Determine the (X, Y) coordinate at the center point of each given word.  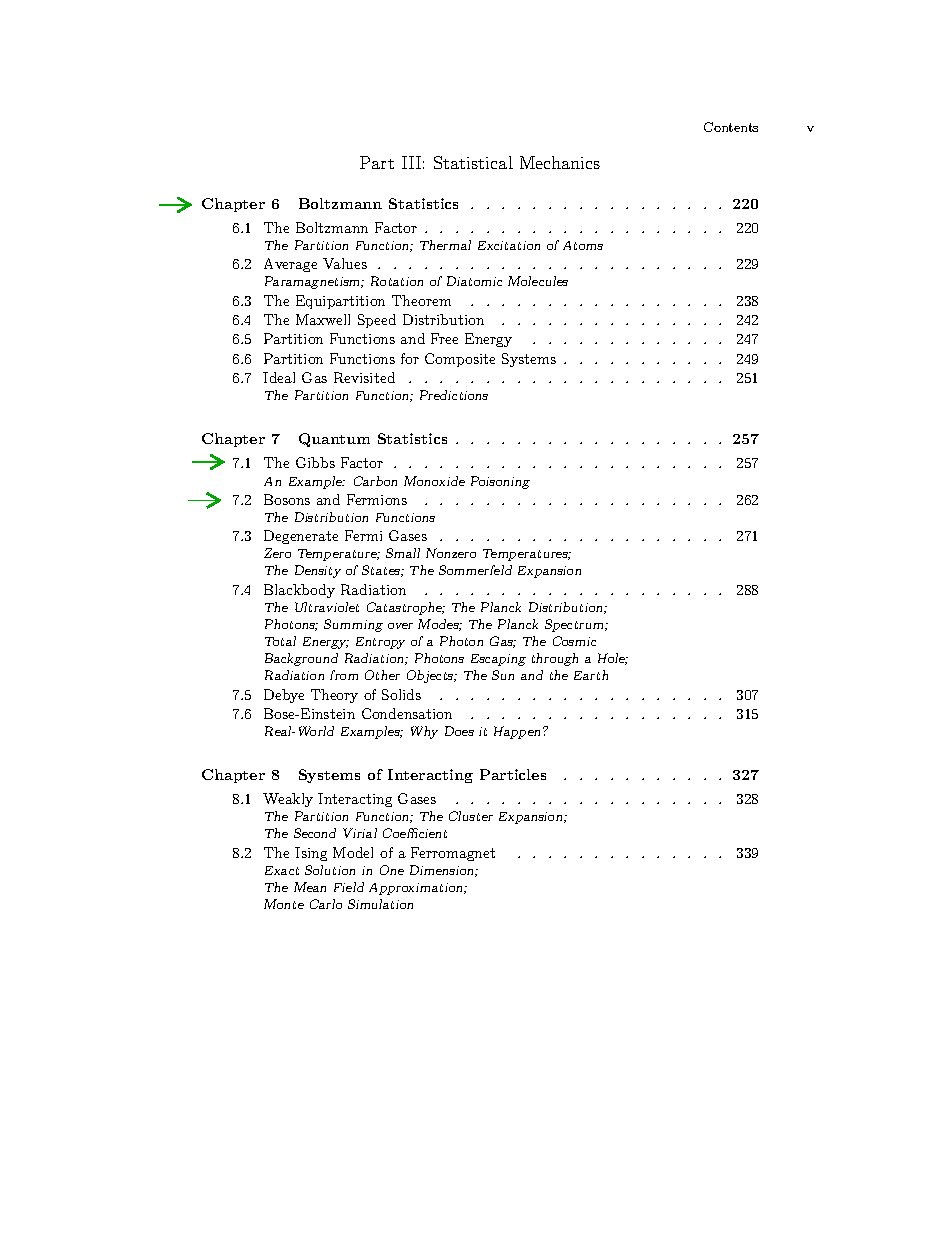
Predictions (454, 395)
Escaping (498, 660)
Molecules (538, 281)
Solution (330, 870)
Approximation (417, 889)
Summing (353, 625)
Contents (731, 127)
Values (345, 263)
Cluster (471, 816)
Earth (591, 675)
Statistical (473, 162)
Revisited (364, 377)
